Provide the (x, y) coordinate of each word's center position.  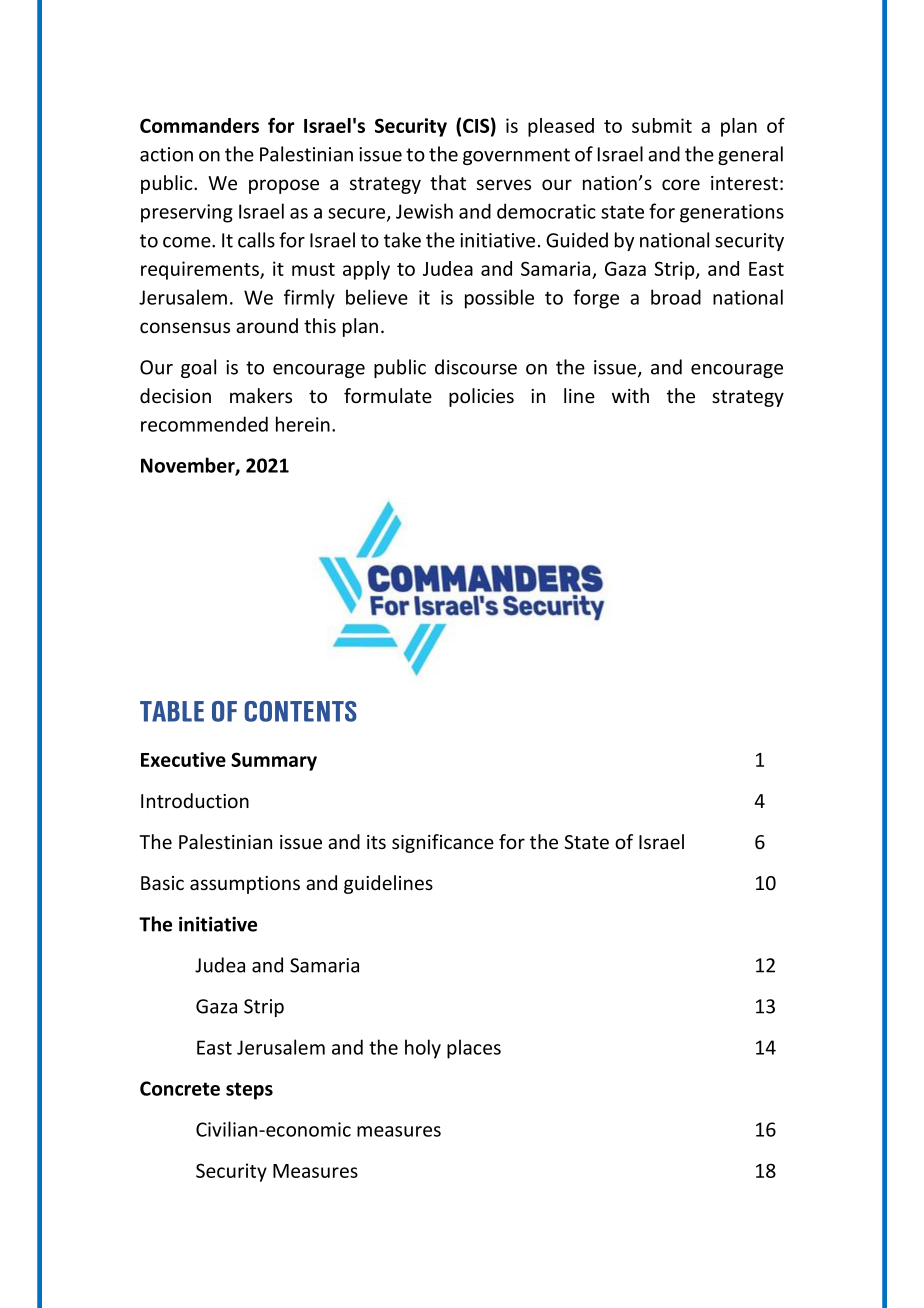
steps (249, 1091)
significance (443, 843)
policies (481, 397)
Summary (274, 761)
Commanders (199, 125)
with (630, 395)
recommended (204, 424)
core (681, 185)
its (376, 842)
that (448, 182)
